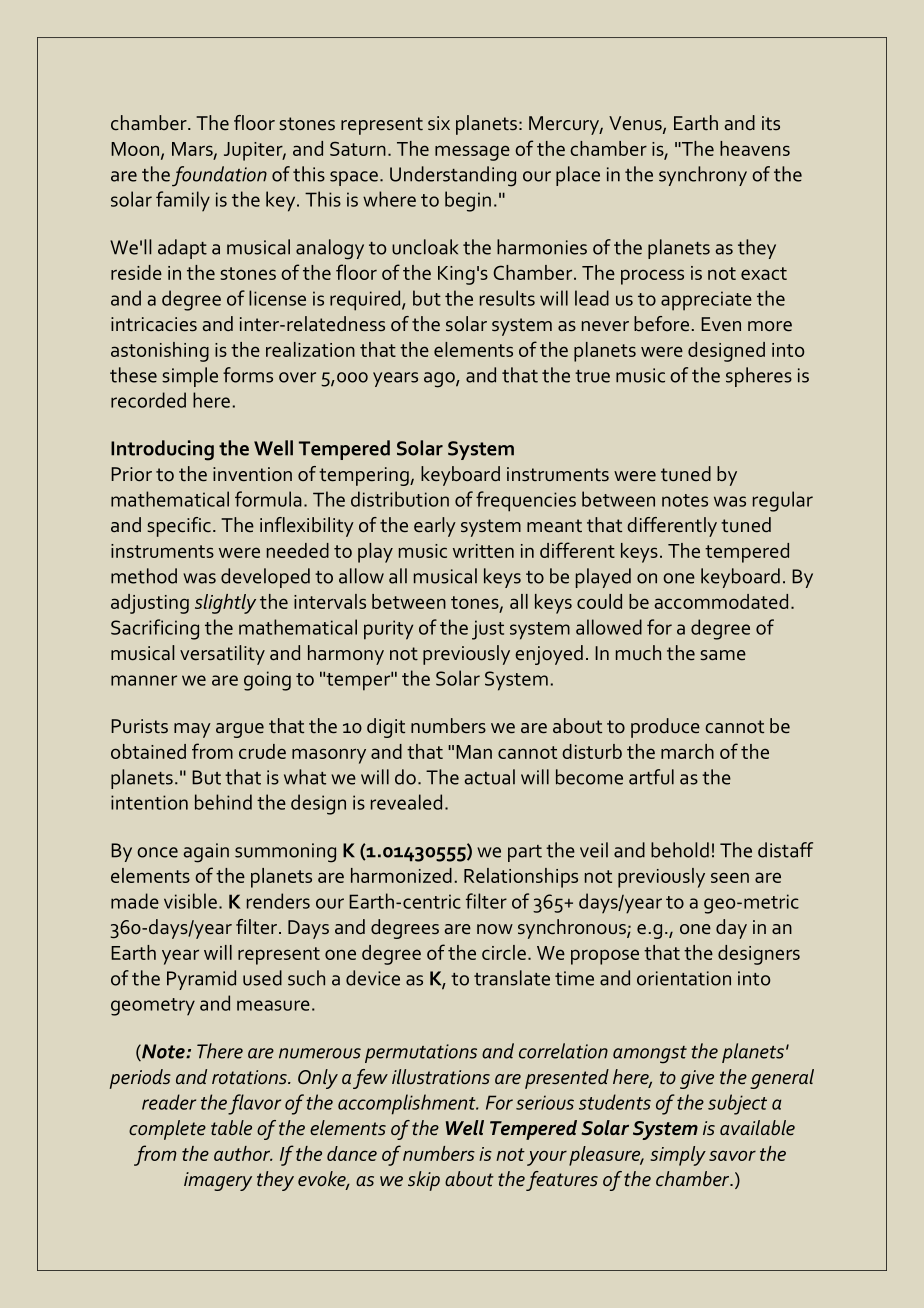 The image size is (924, 1308). What do you see at coordinates (219, 176) in the page?
I see `foundation` at bounding box center [219, 176].
